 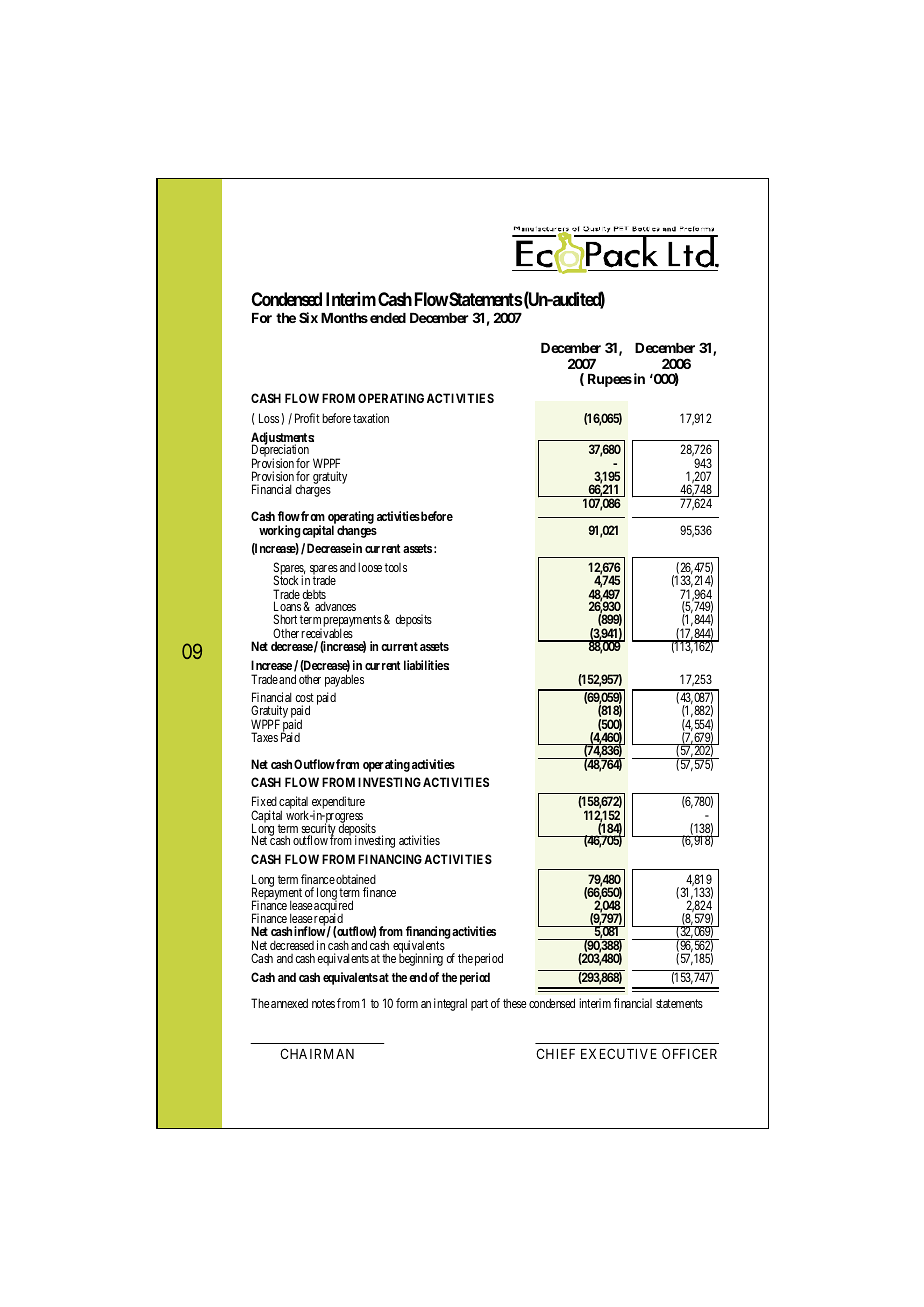 I want to click on ended, so click(x=388, y=318).
